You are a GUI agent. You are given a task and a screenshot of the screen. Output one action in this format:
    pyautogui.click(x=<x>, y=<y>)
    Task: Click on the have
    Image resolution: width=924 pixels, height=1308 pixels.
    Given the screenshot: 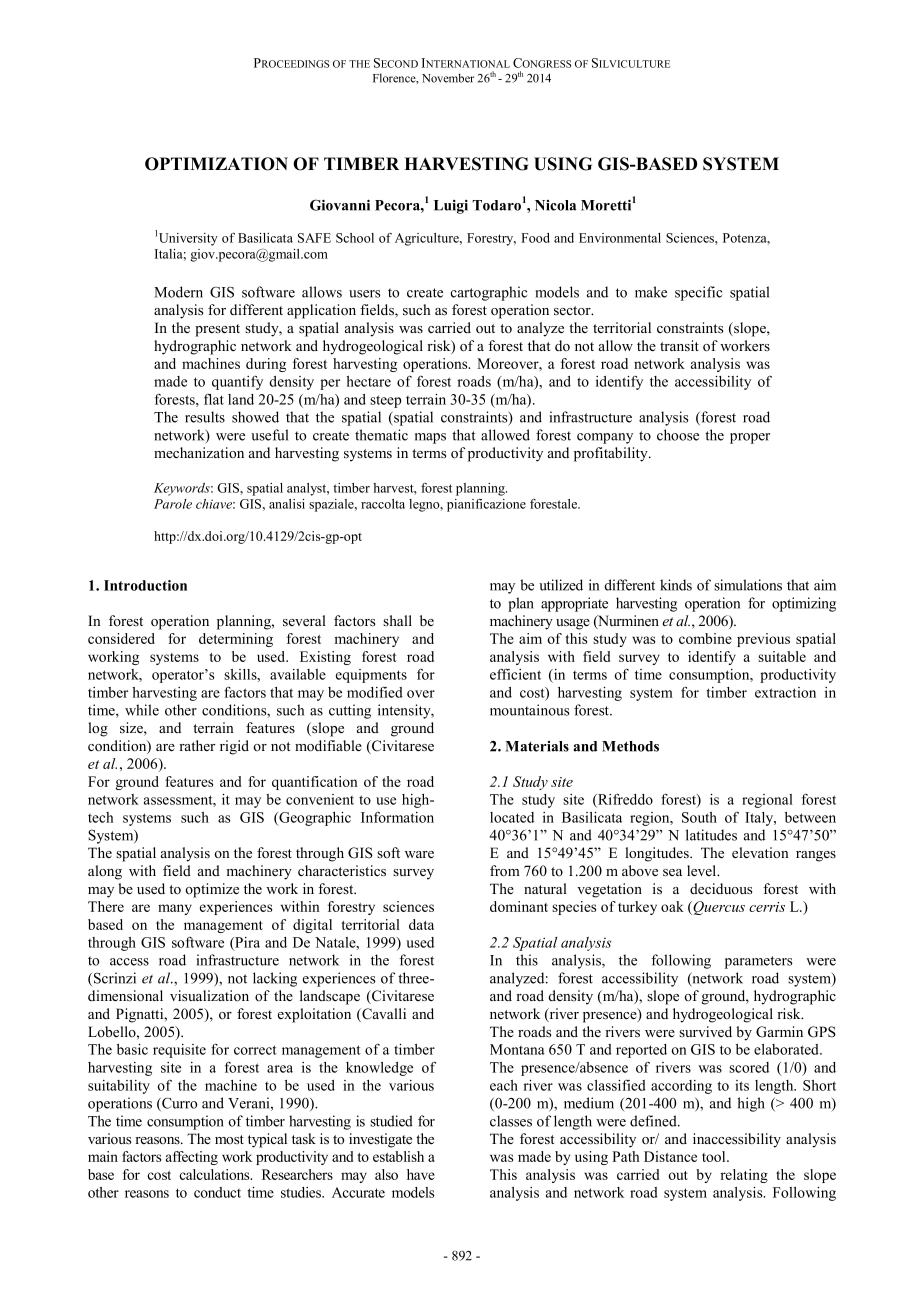 What is the action you would take?
    pyautogui.click(x=421, y=1174)
